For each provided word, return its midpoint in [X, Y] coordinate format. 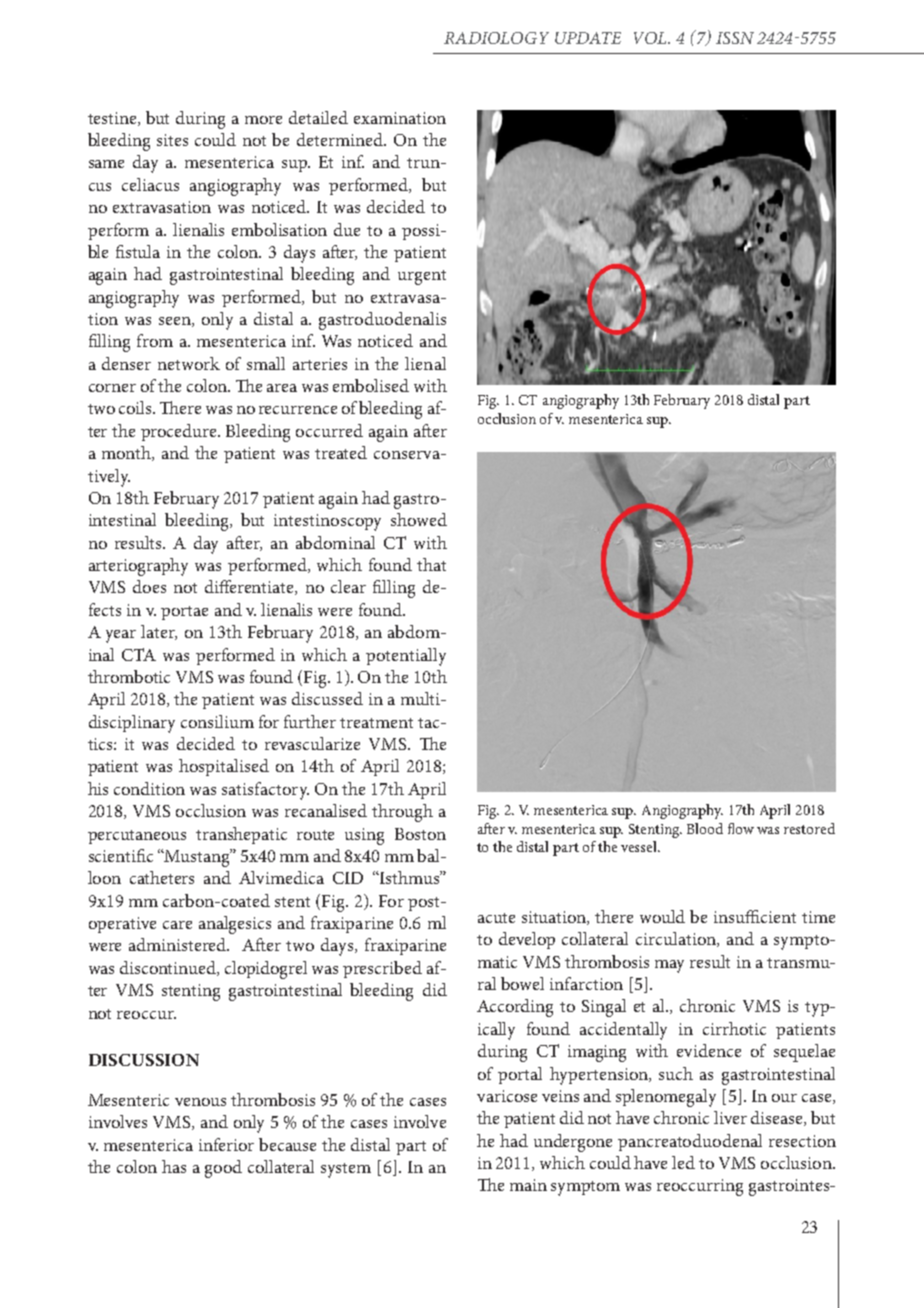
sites [172, 140]
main [528, 1185]
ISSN [735, 38]
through [402, 813]
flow [741, 828]
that [431, 564]
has [174, 1166]
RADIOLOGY [496, 38]
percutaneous [137, 837]
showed [419, 519]
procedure [180, 432]
